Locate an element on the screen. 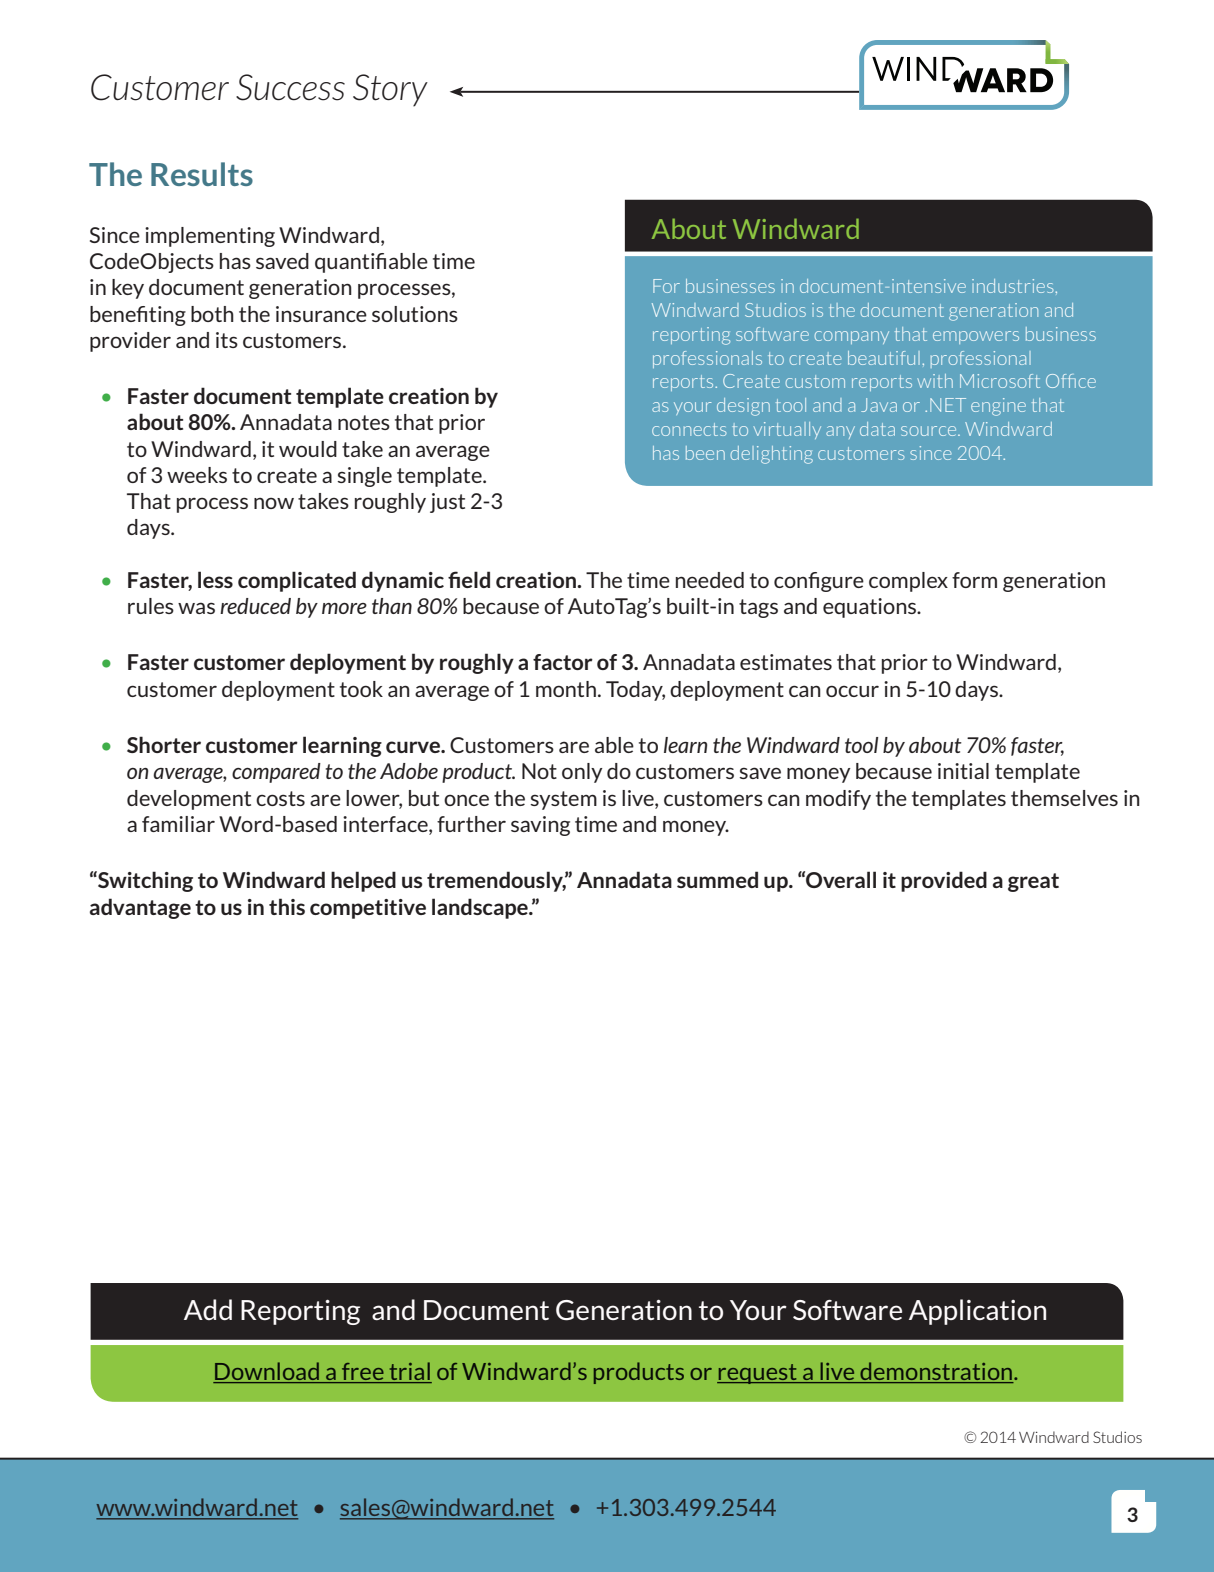 This screenshot has height=1572, width=1214. Story is located at coordinates (390, 90).
